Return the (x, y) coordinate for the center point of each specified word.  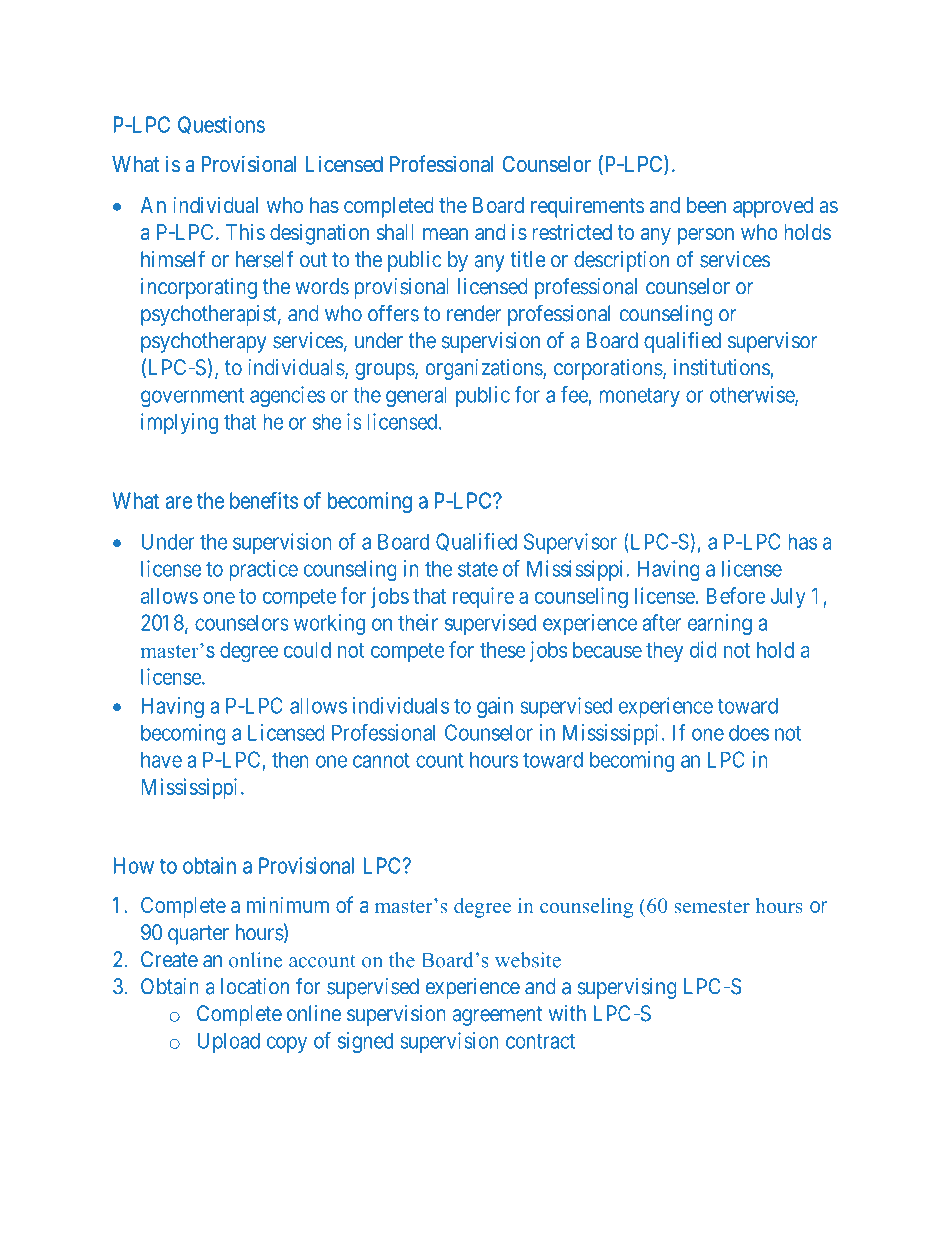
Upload (229, 1042)
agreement (497, 1016)
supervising (627, 988)
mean (445, 234)
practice (264, 570)
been (706, 205)
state (478, 569)
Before (736, 595)
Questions (221, 125)
